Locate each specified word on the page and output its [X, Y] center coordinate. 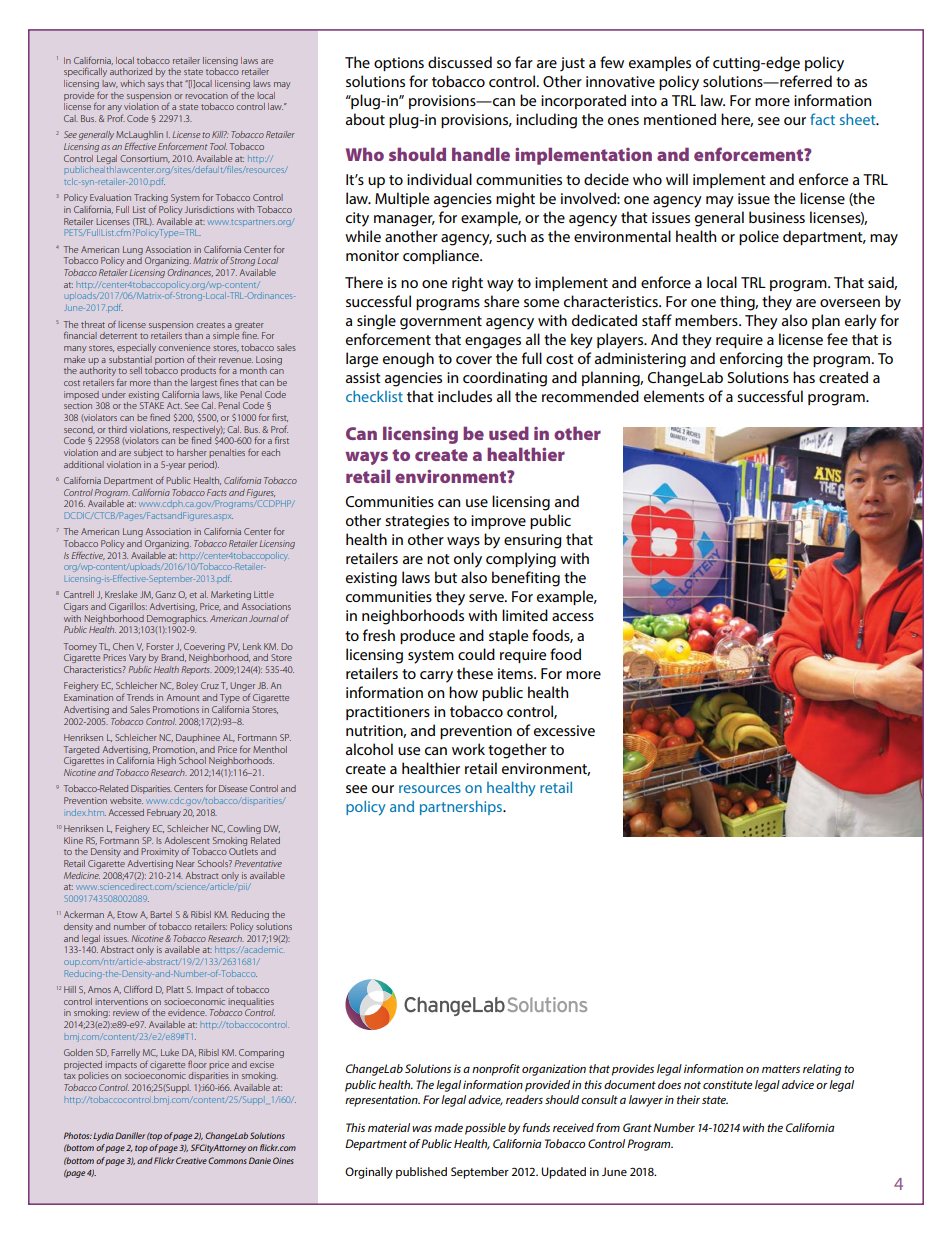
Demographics [177, 619]
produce [427, 636]
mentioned [680, 119]
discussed [460, 62]
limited [525, 615]
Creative [191, 1160]
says [156, 85]
